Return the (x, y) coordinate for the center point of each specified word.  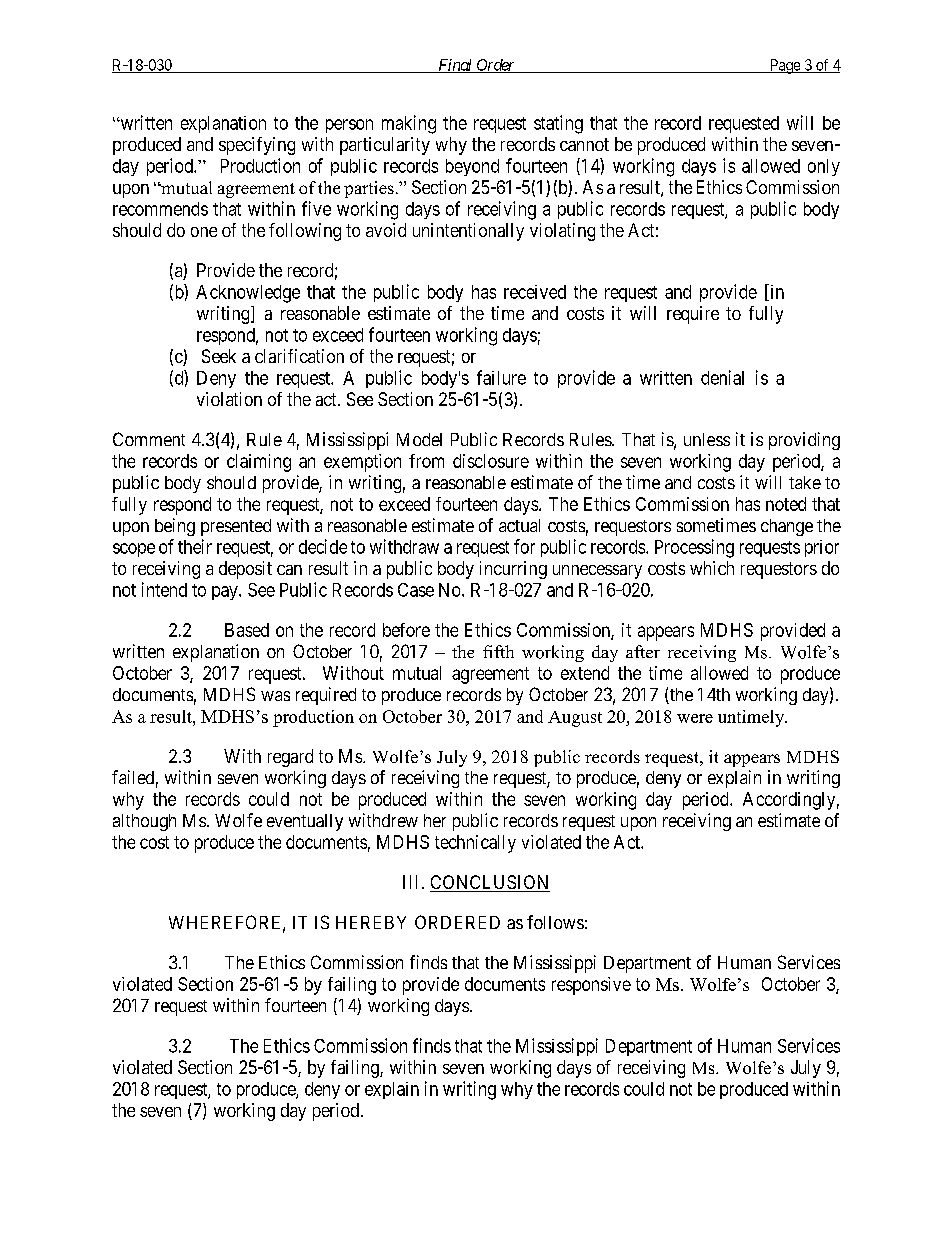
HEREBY (371, 922)
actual (519, 525)
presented (236, 527)
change (787, 527)
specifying (257, 146)
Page (785, 66)
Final (455, 66)
